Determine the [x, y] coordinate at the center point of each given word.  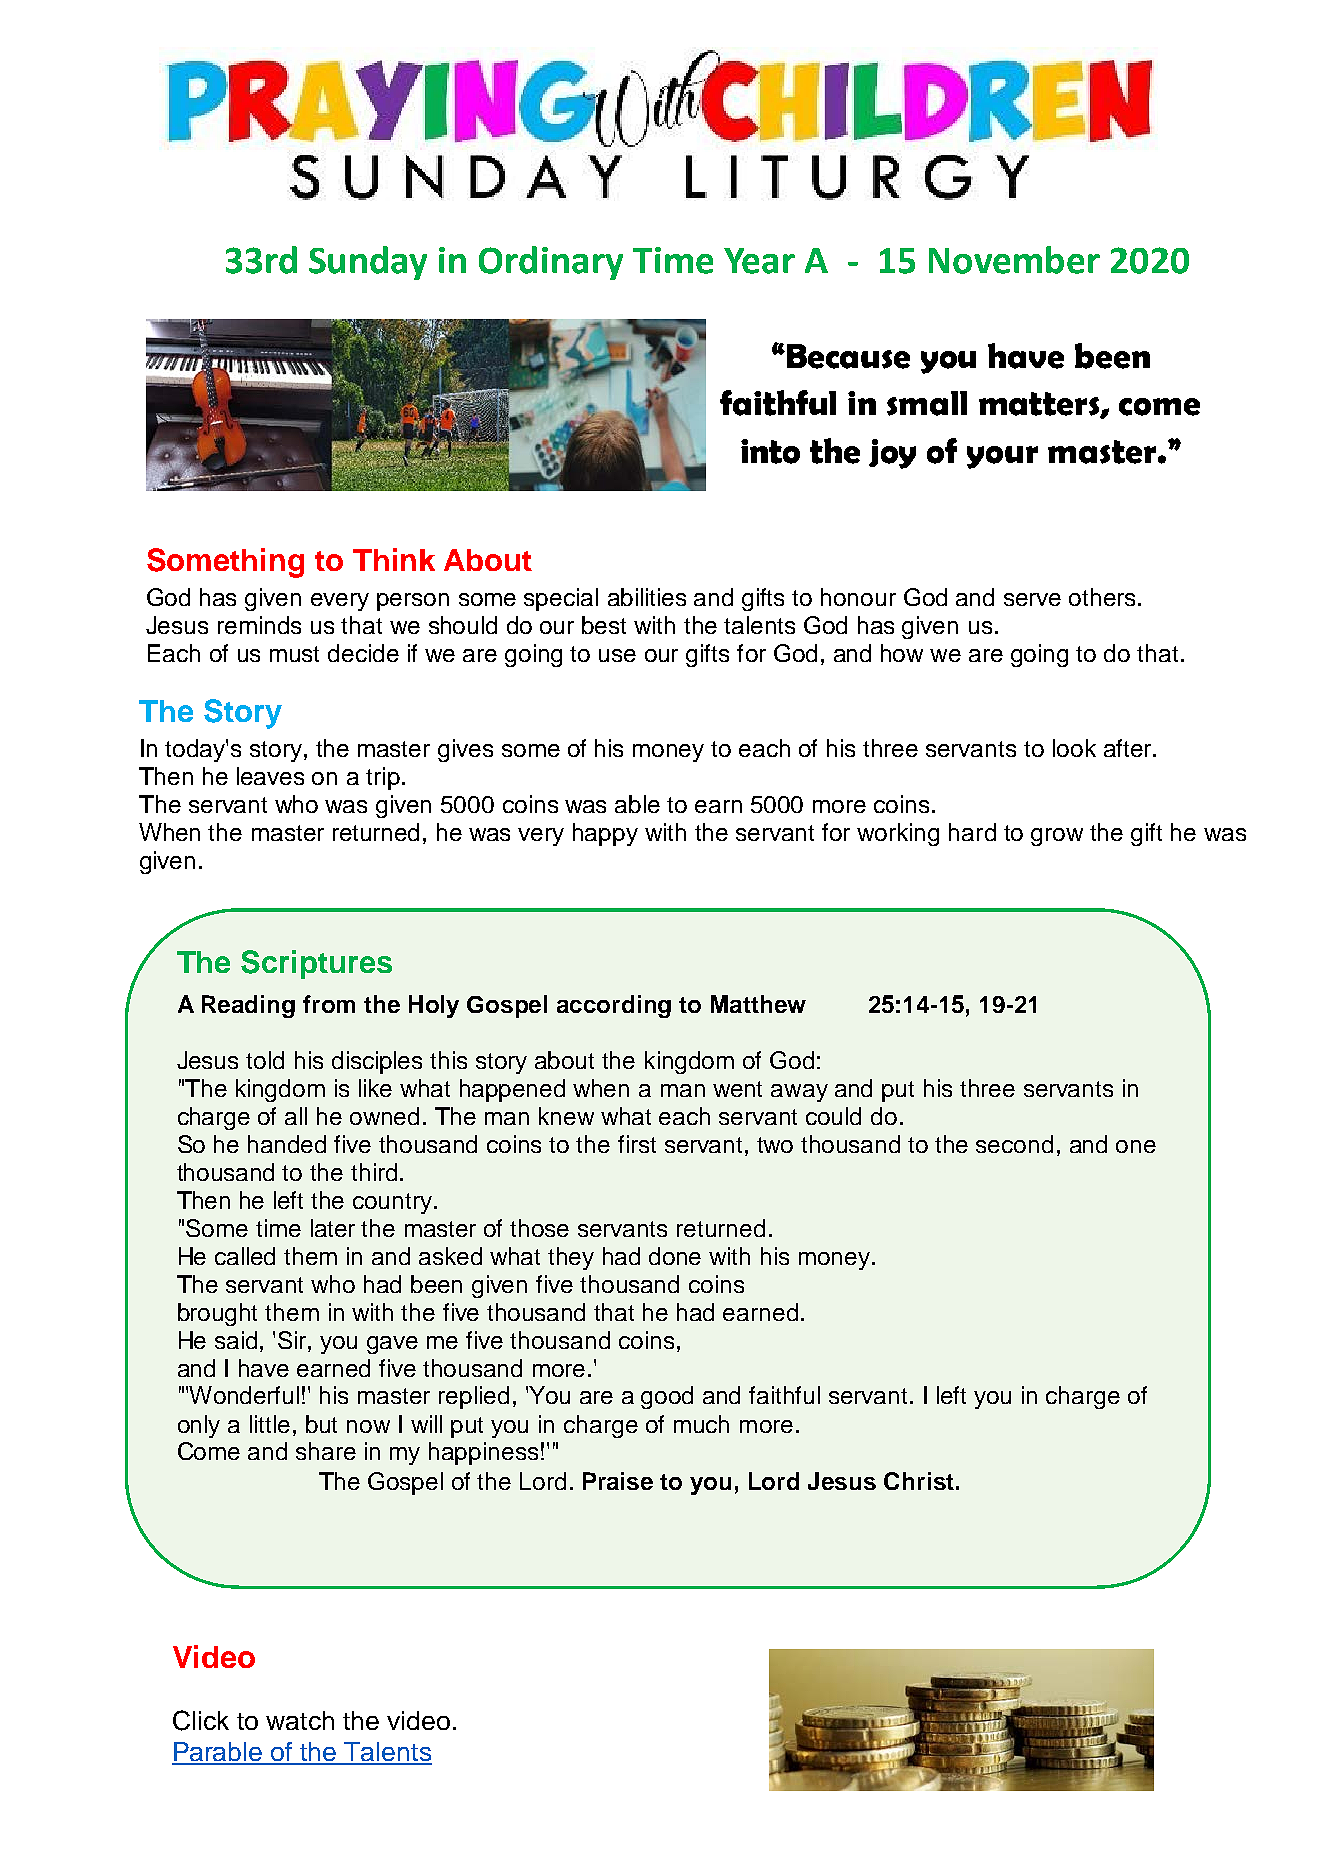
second [1014, 1144]
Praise [618, 1481]
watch [300, 1720]
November [1014, 260]
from [329, 1004]
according [614, 1006]
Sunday [368, 263]
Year [759, 261]
